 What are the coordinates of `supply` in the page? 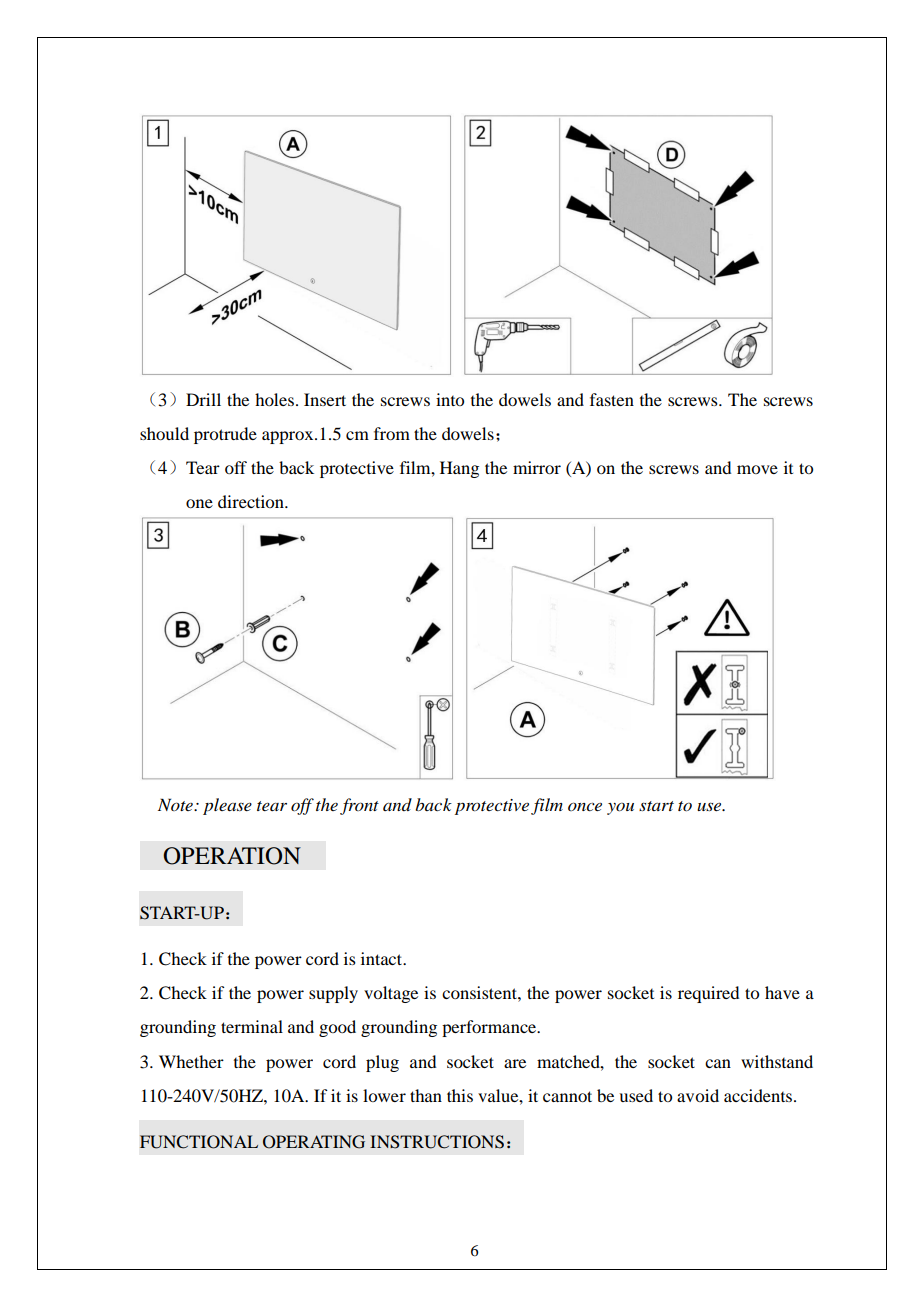 It's located at (333, 994).
